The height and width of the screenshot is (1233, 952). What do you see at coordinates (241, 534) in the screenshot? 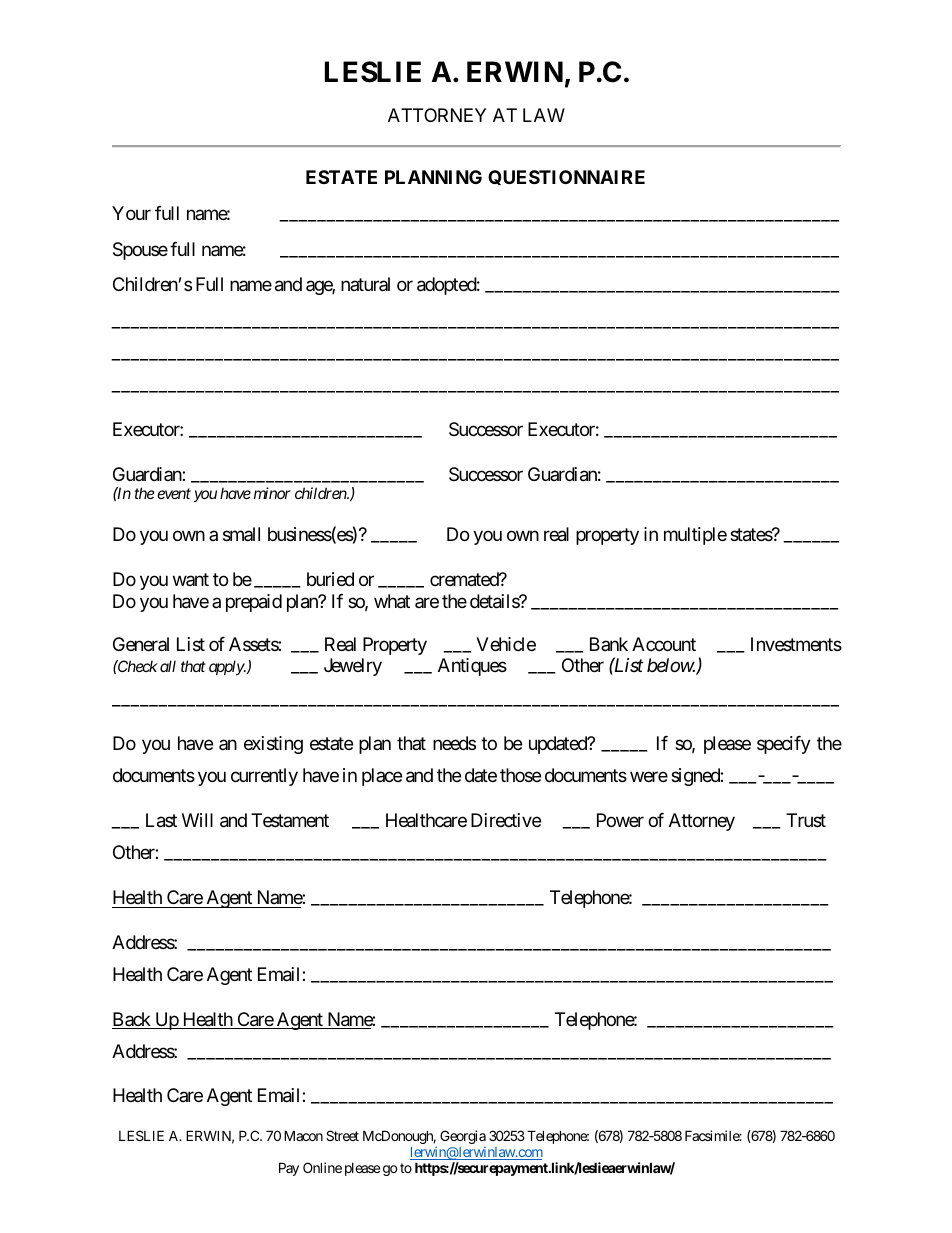
I see `small` at bounding box center [241, 534].
